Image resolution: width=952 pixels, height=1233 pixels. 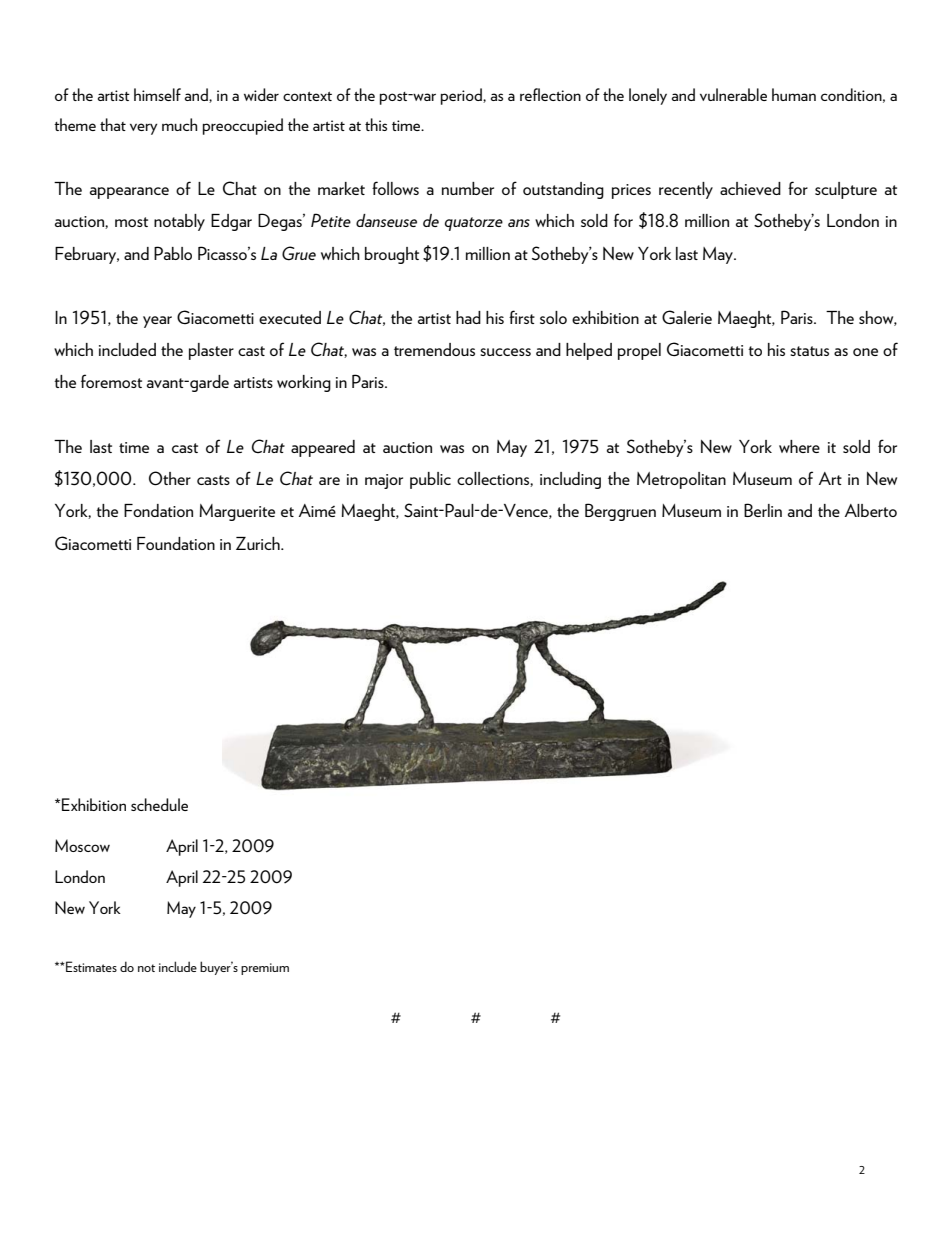 I want to click on Estimates, so click(x=90, y=966).
